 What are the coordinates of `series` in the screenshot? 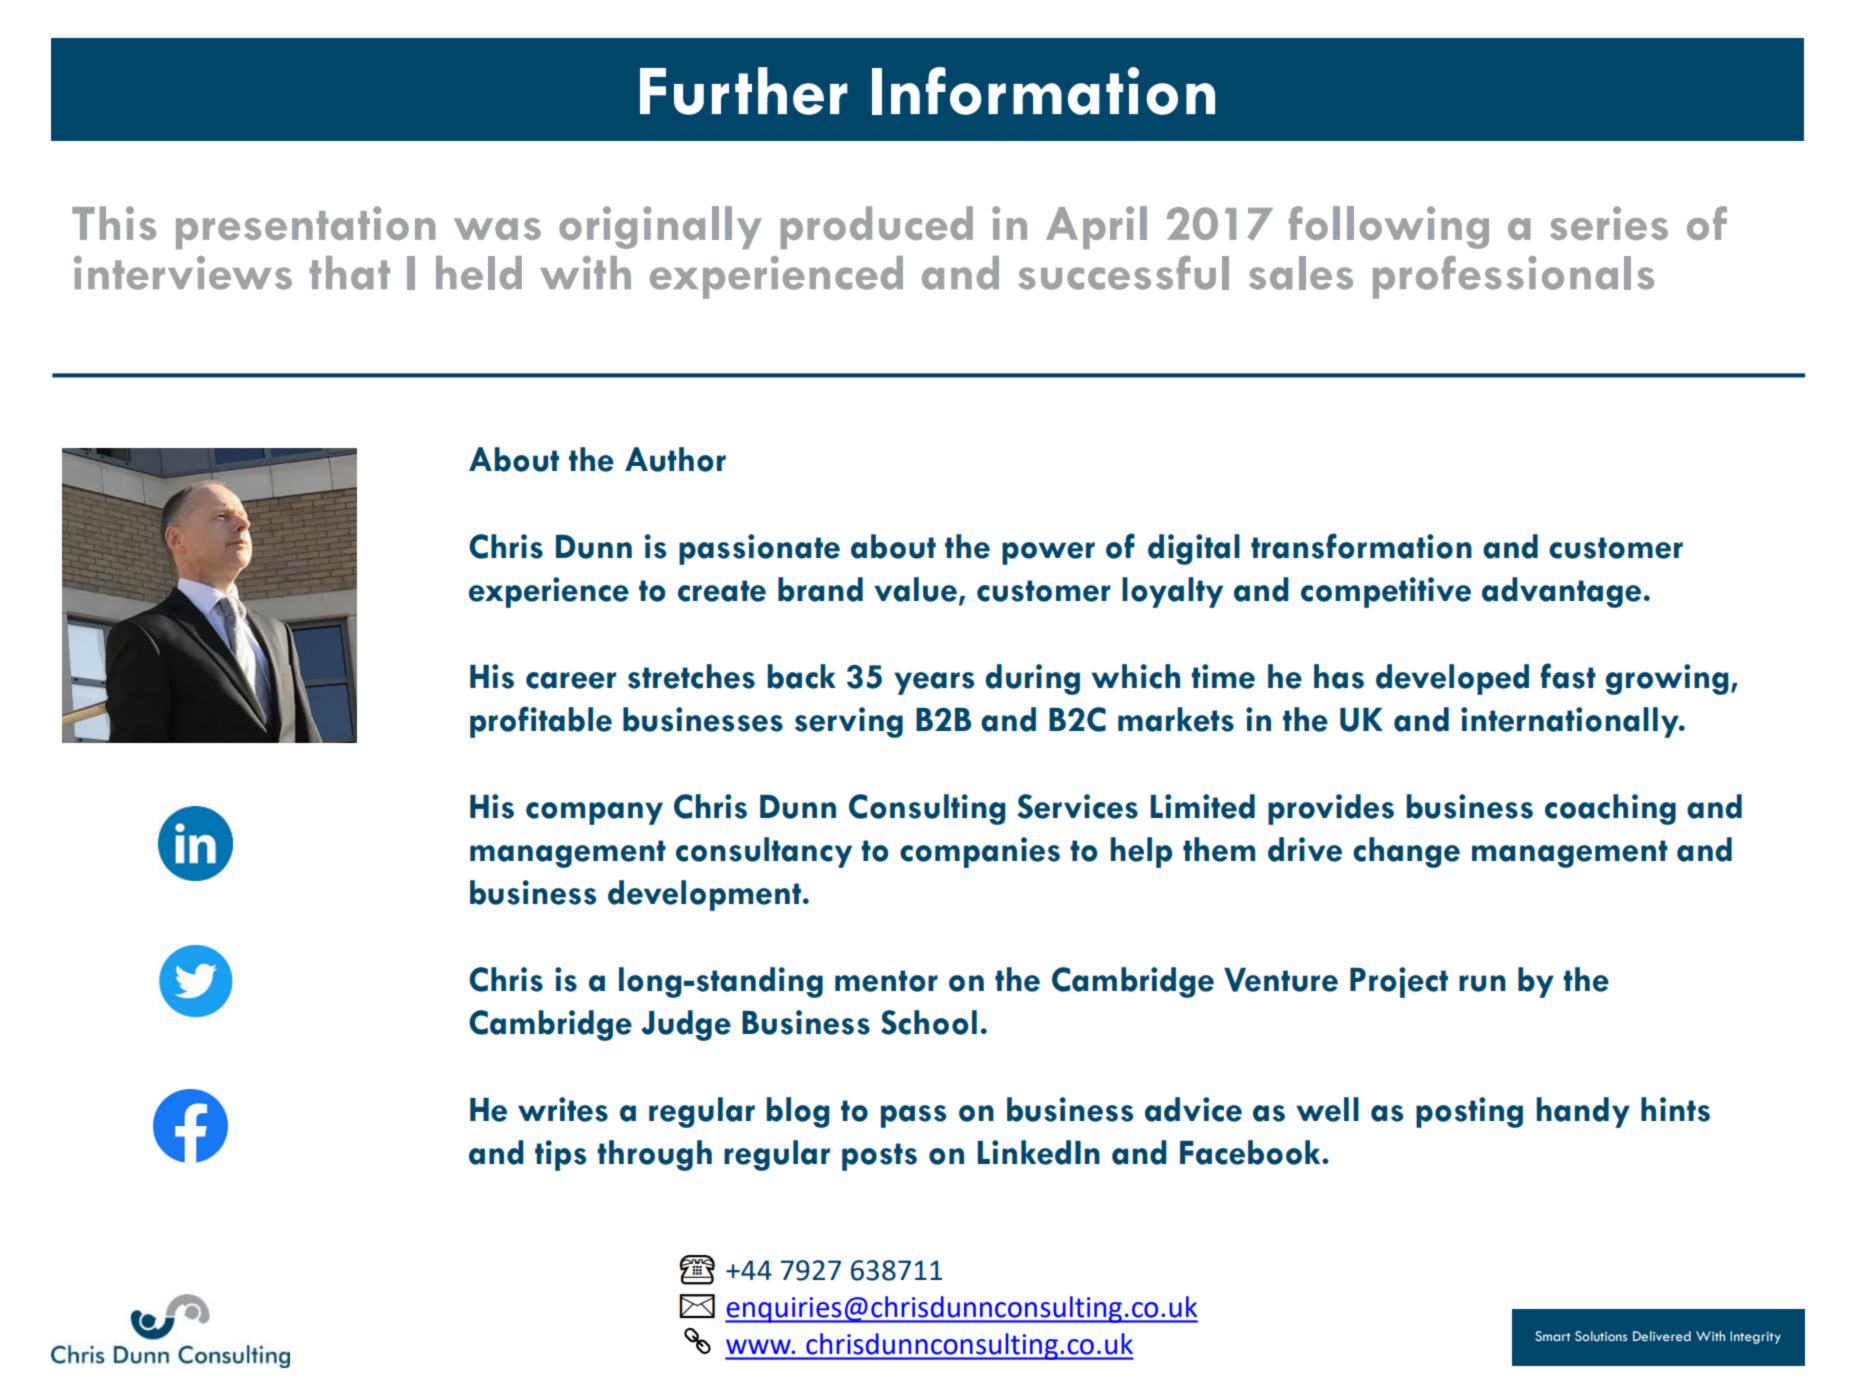 It's located at (1609, 223).
